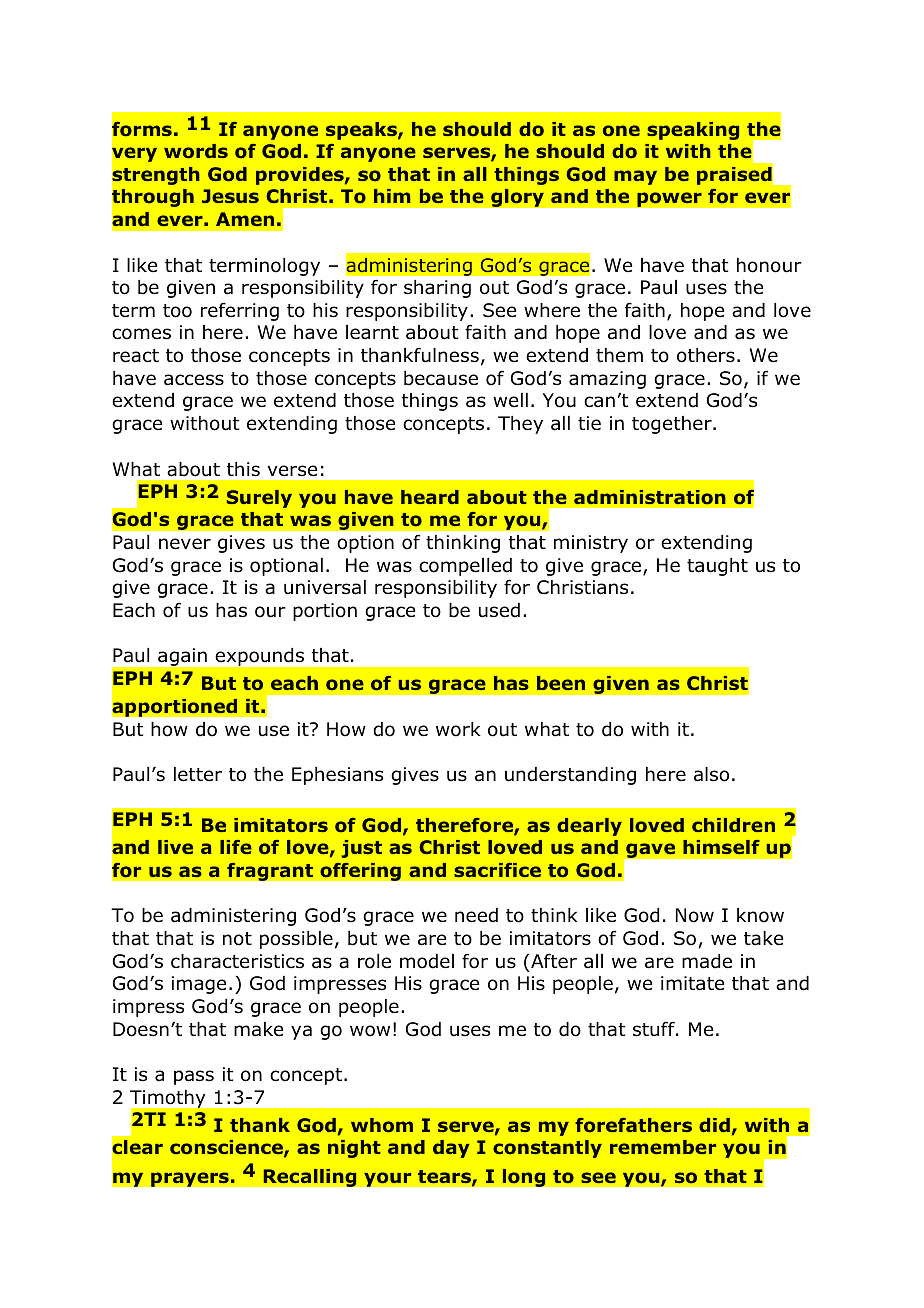 The height and width of the screenshot is (1308, 924). I want to click on words, so click(196, 151).
